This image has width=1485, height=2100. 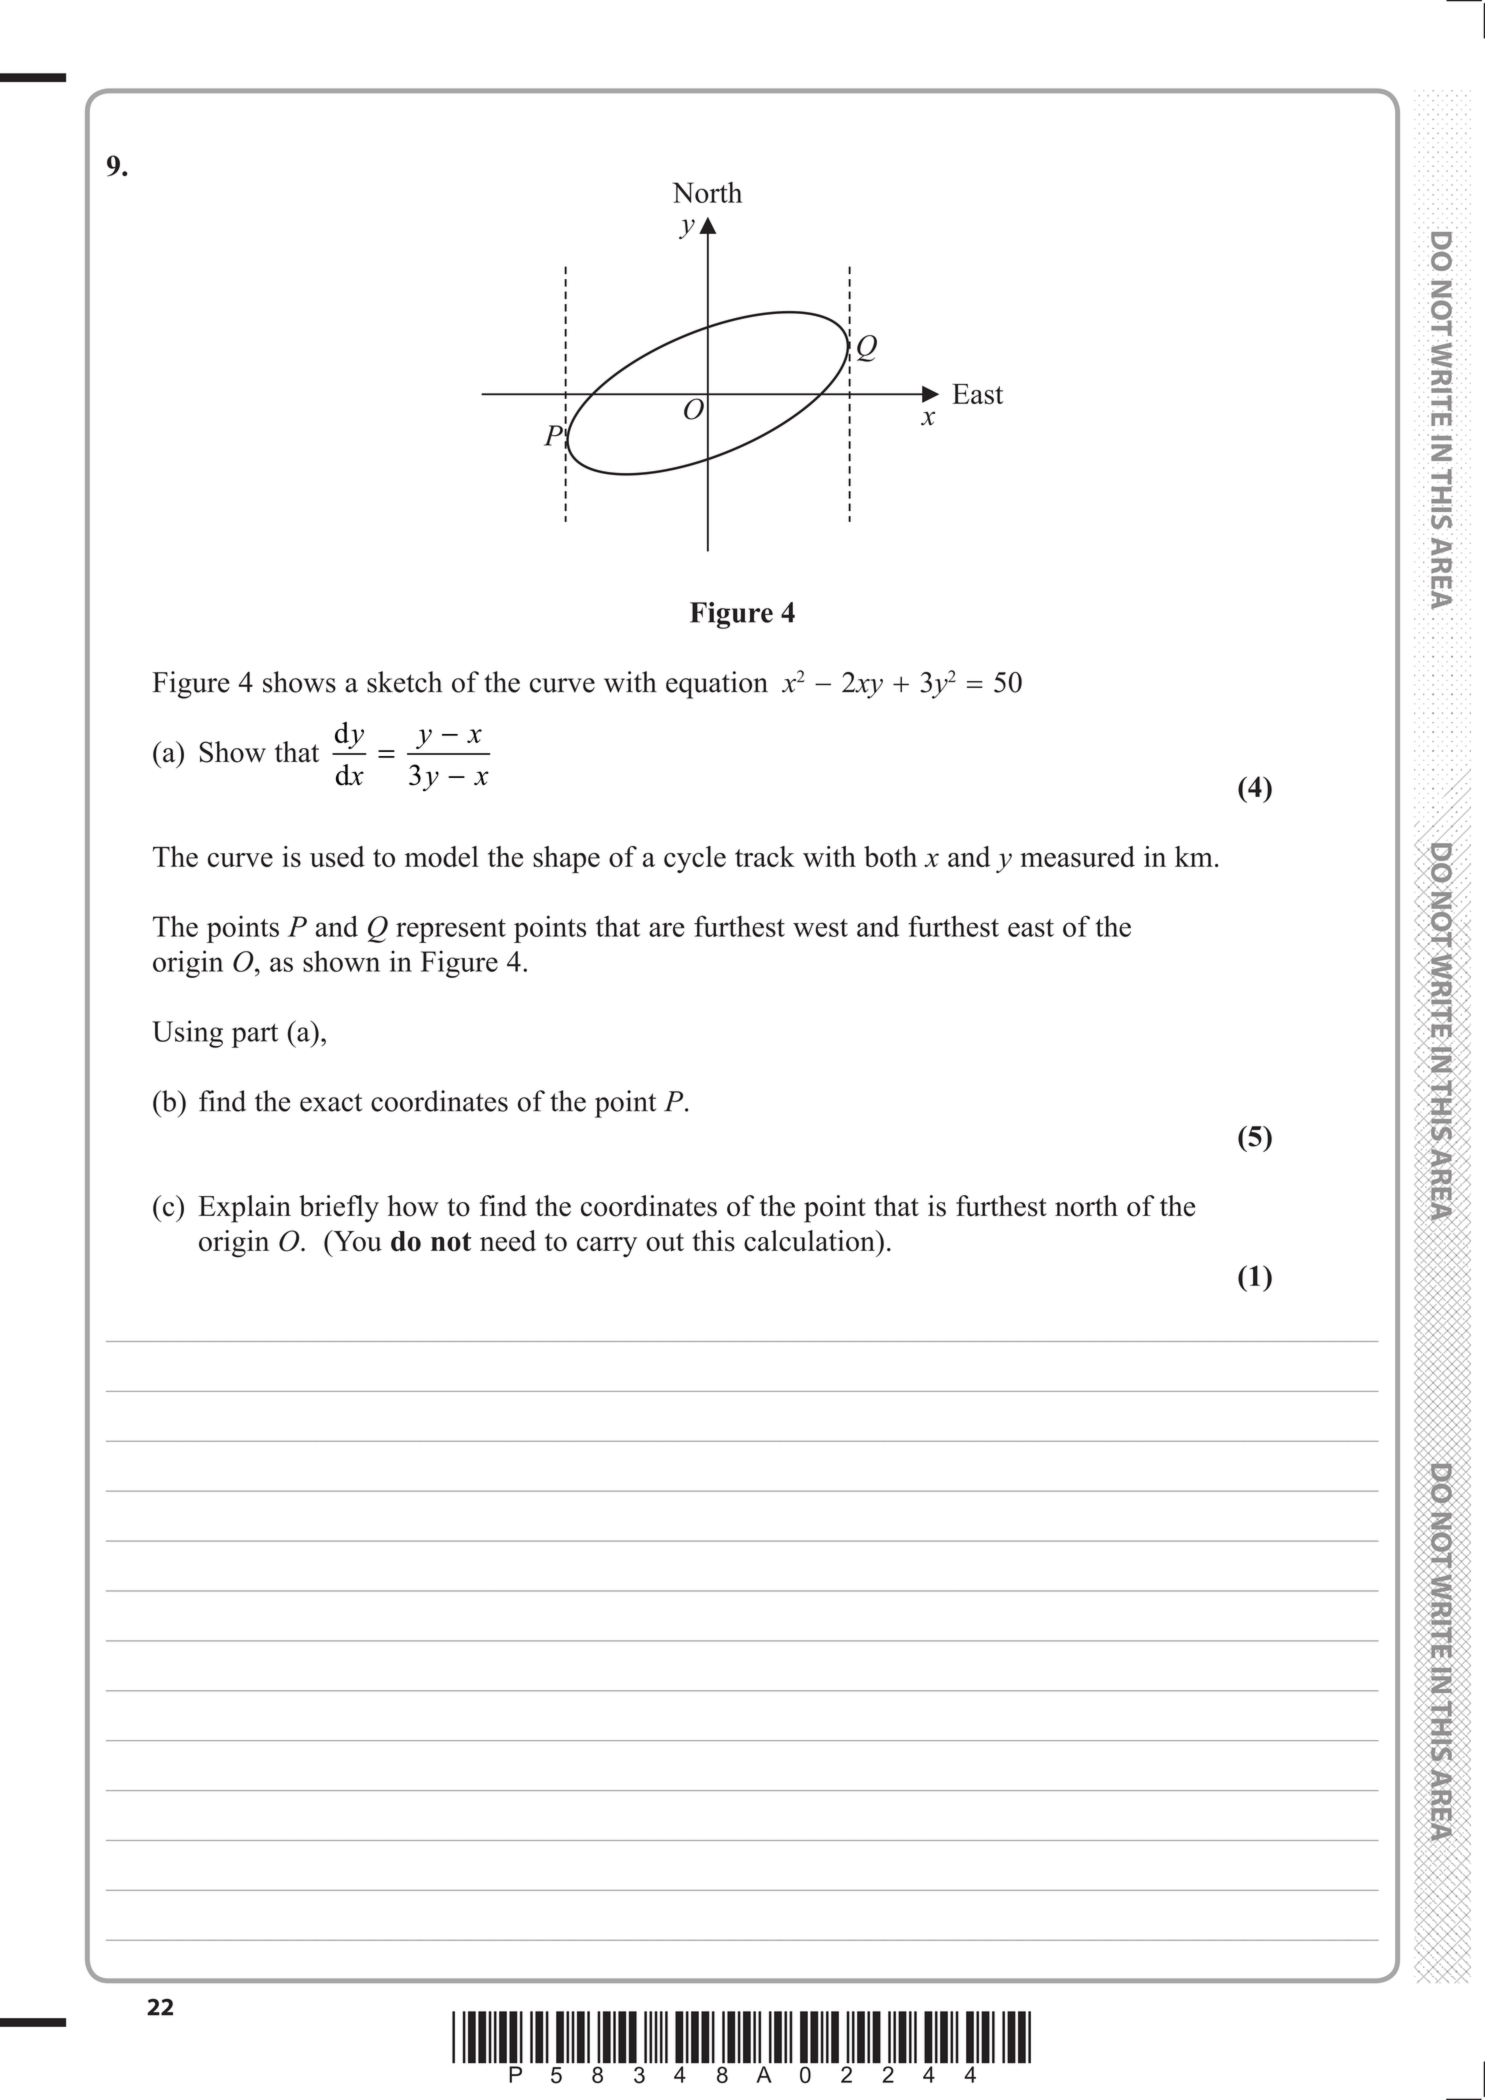 What do you see at coordinates (566, 859) in the image?
I see `shape` at bounding box center [566, 859].
